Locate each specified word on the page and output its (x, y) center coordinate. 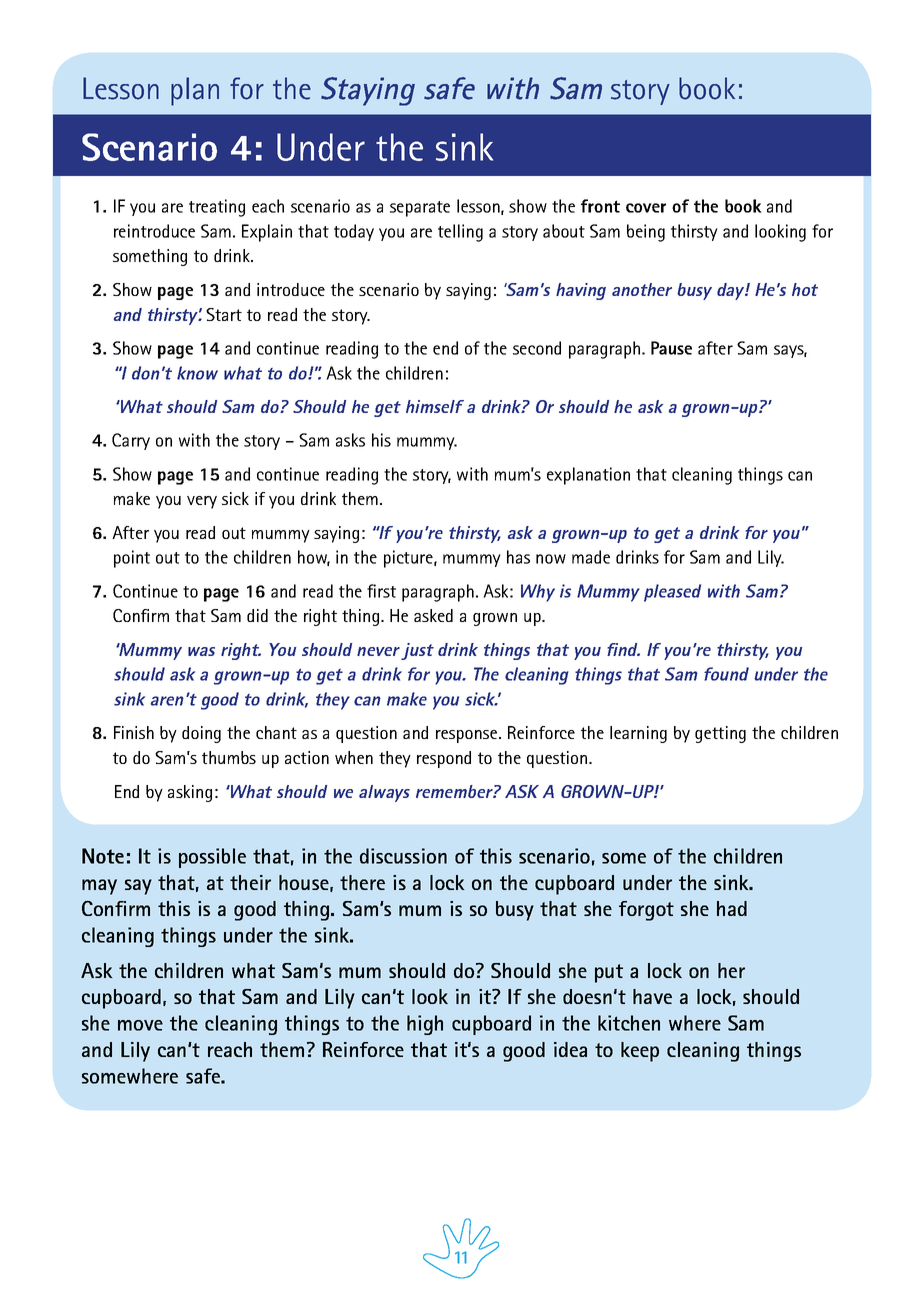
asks (350, 440)
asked (433, 615)
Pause (671, 348)
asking (190, 793)
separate (420, 209)
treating (217, 208)
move (140, 1025)
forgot (646, 911)
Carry (131, 441)
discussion (403, 856)
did (257, 615)
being (646, 233)
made (591, 557)
